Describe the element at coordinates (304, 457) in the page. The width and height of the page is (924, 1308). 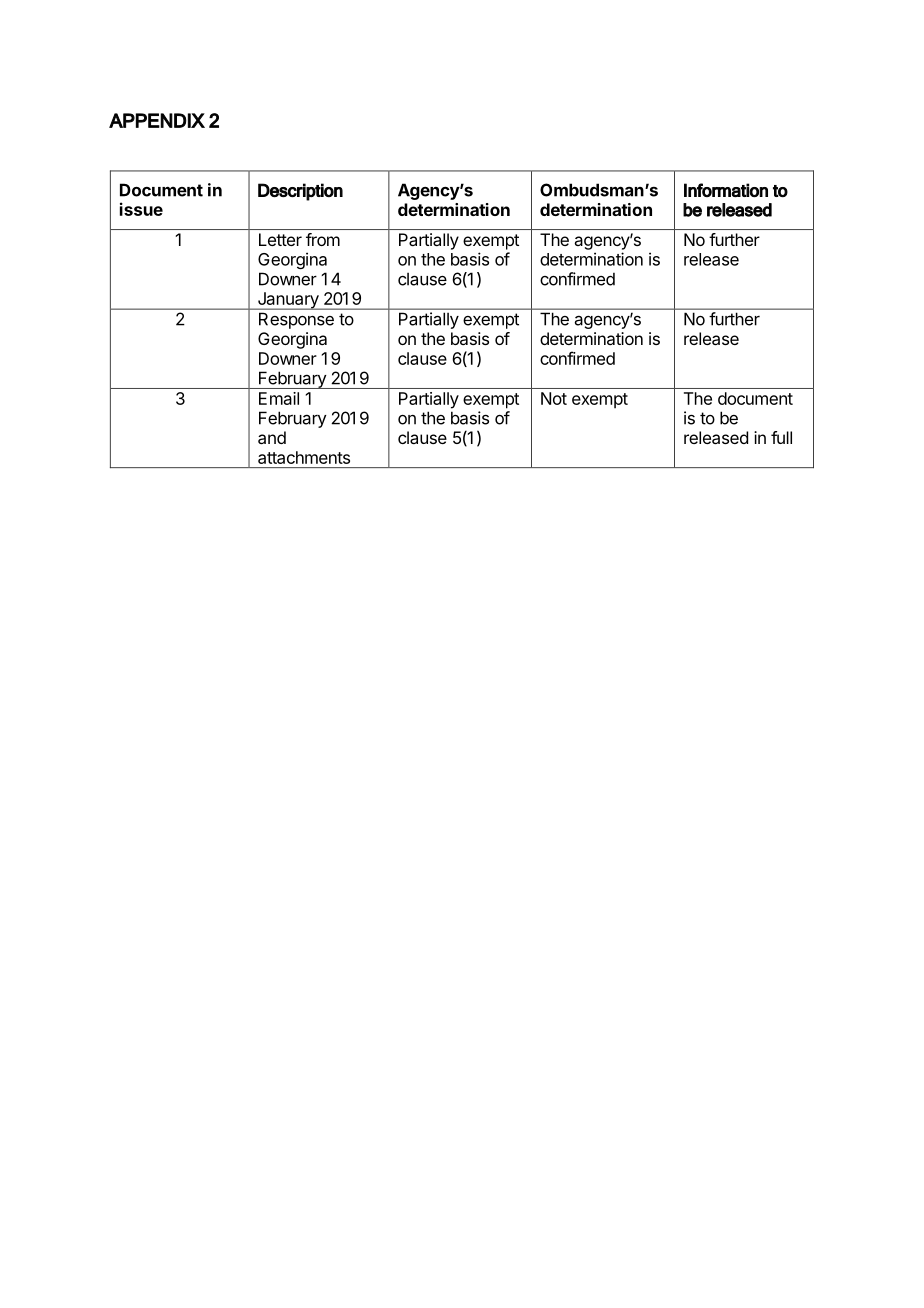
I see `attachments` at that location.
